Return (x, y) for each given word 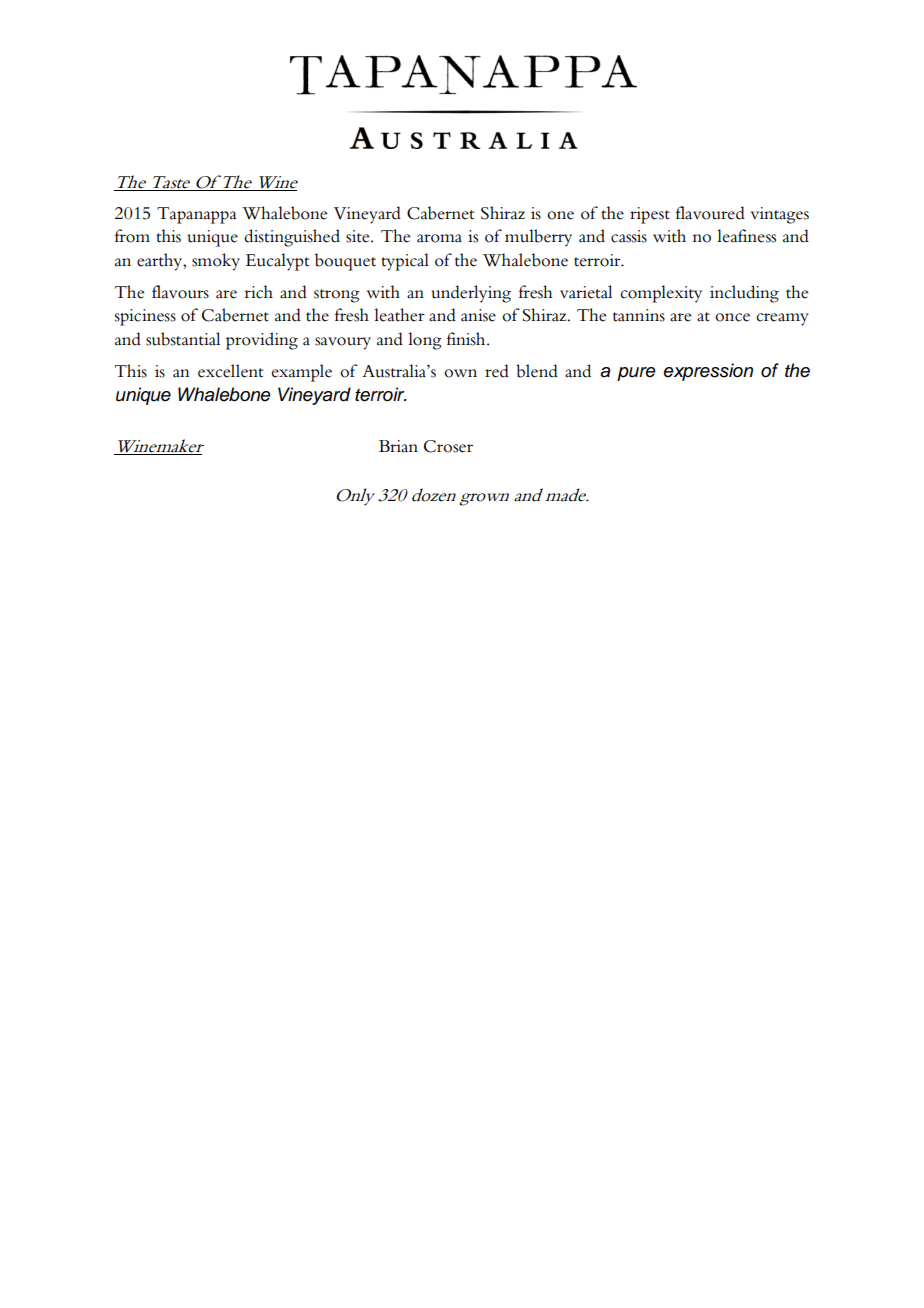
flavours (180, 292)
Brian (398, 446)
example (301, 373)
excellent (230, 371)
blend (537, 371)
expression (708, 372)
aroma (439, 238)
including (744, 294)
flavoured (710, 213)
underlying (471, 294)
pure (636, 374)
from (132, 236)
